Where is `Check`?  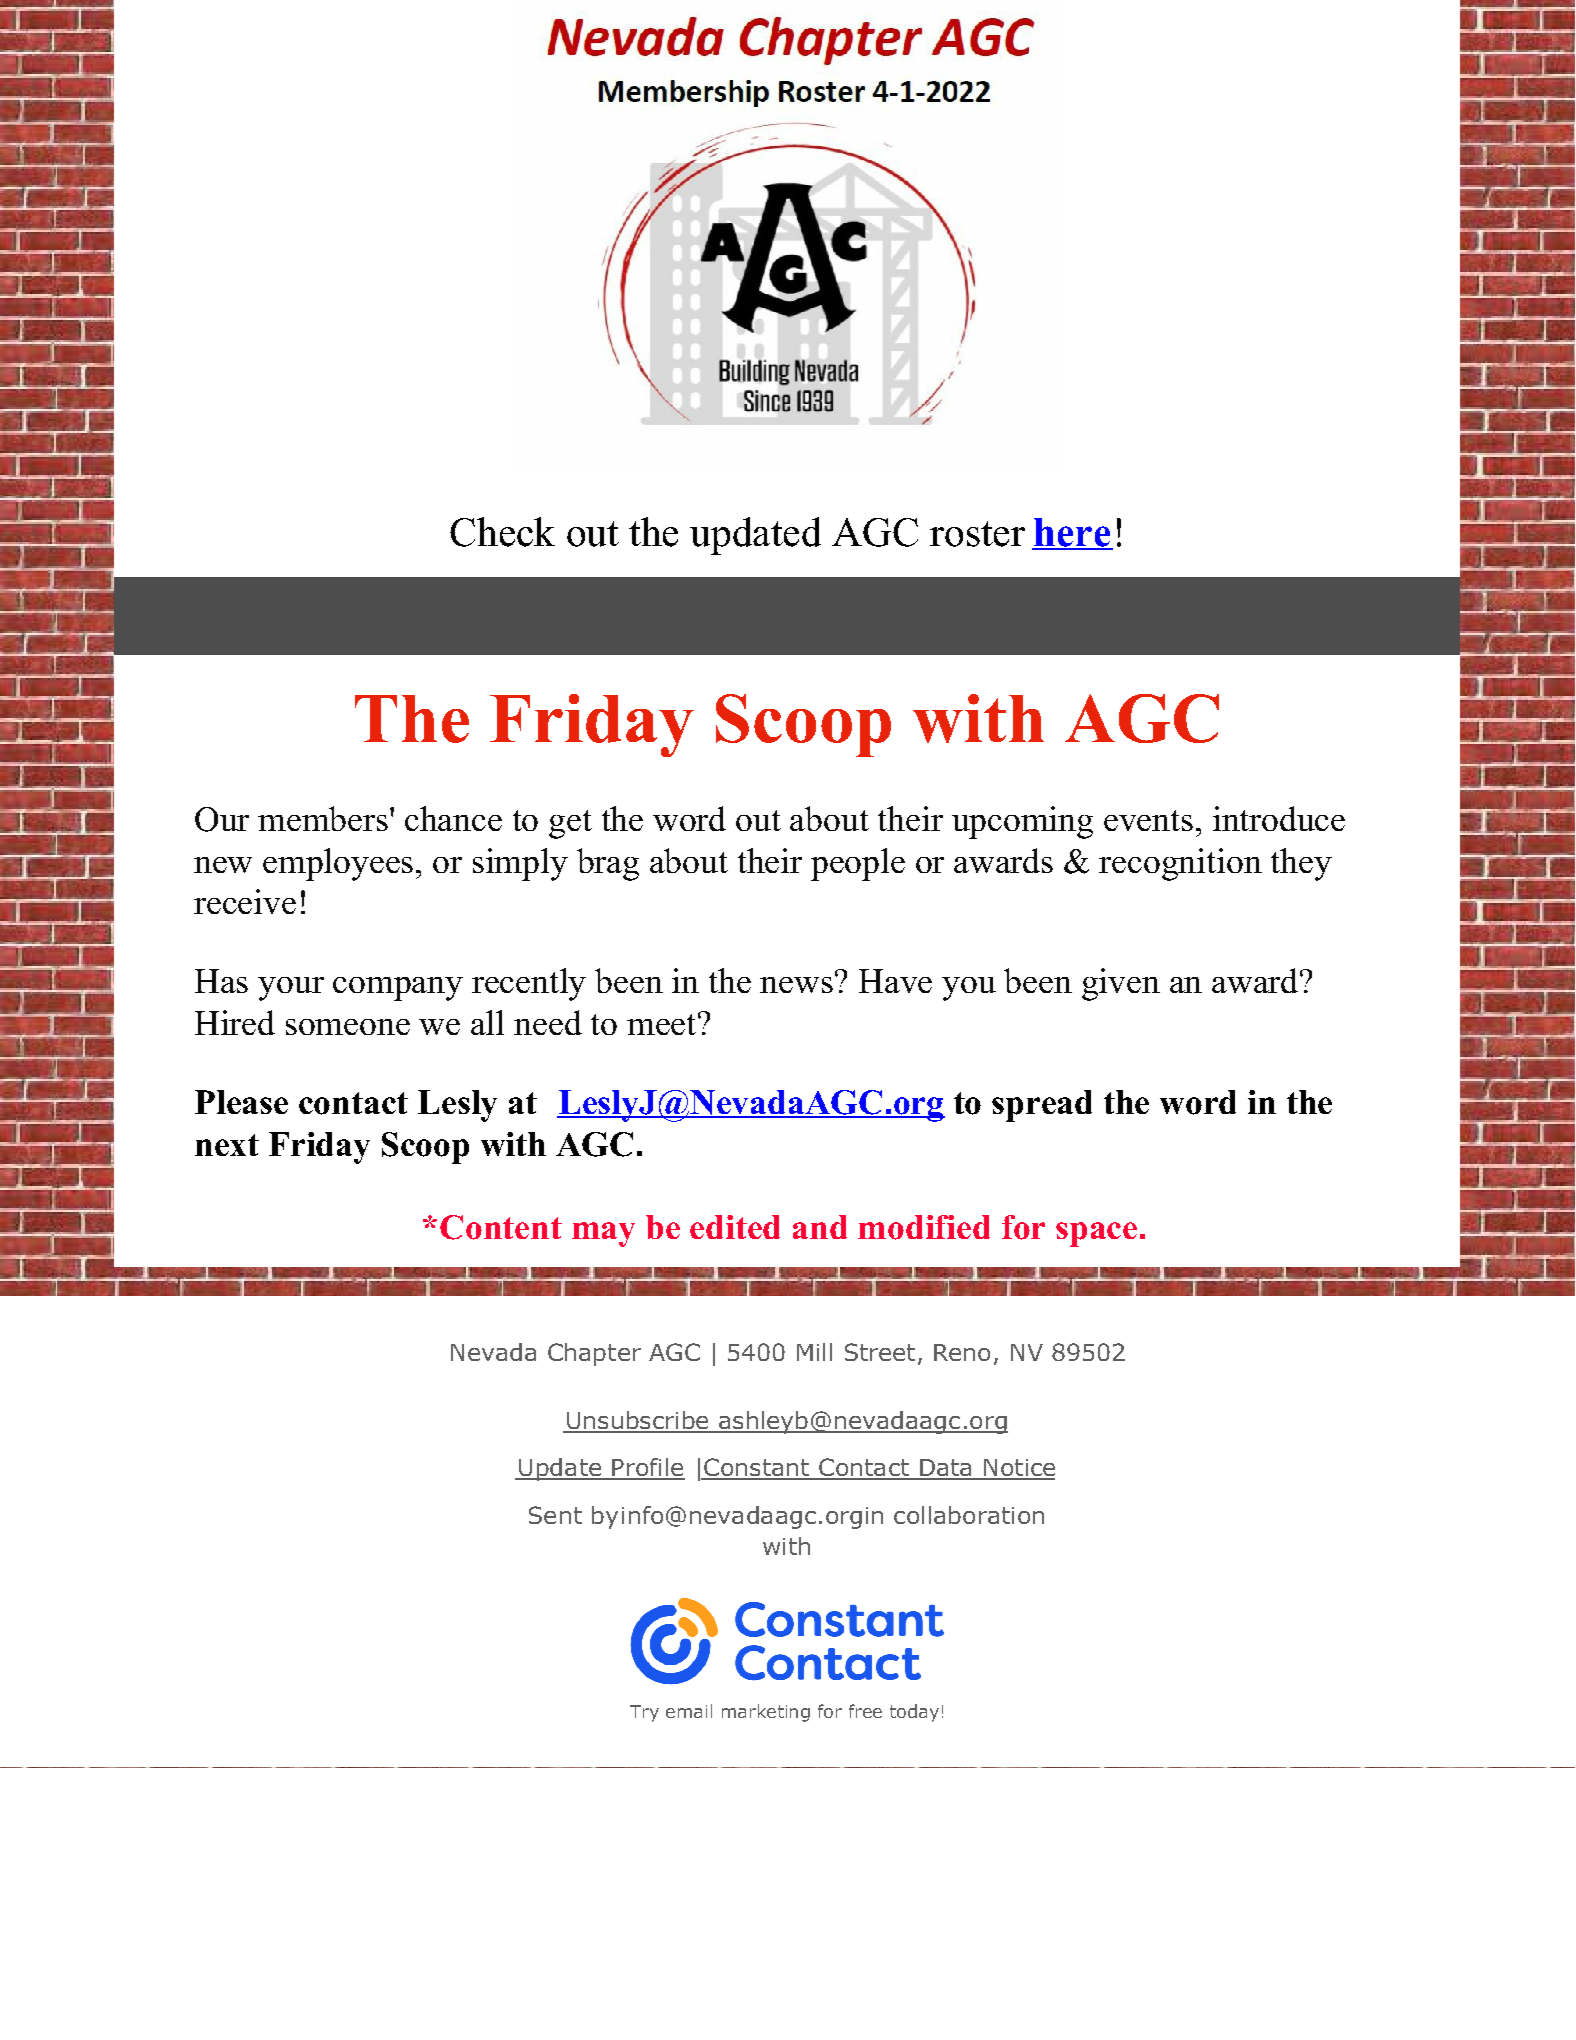
Check is located at coordinates (502, 532).
